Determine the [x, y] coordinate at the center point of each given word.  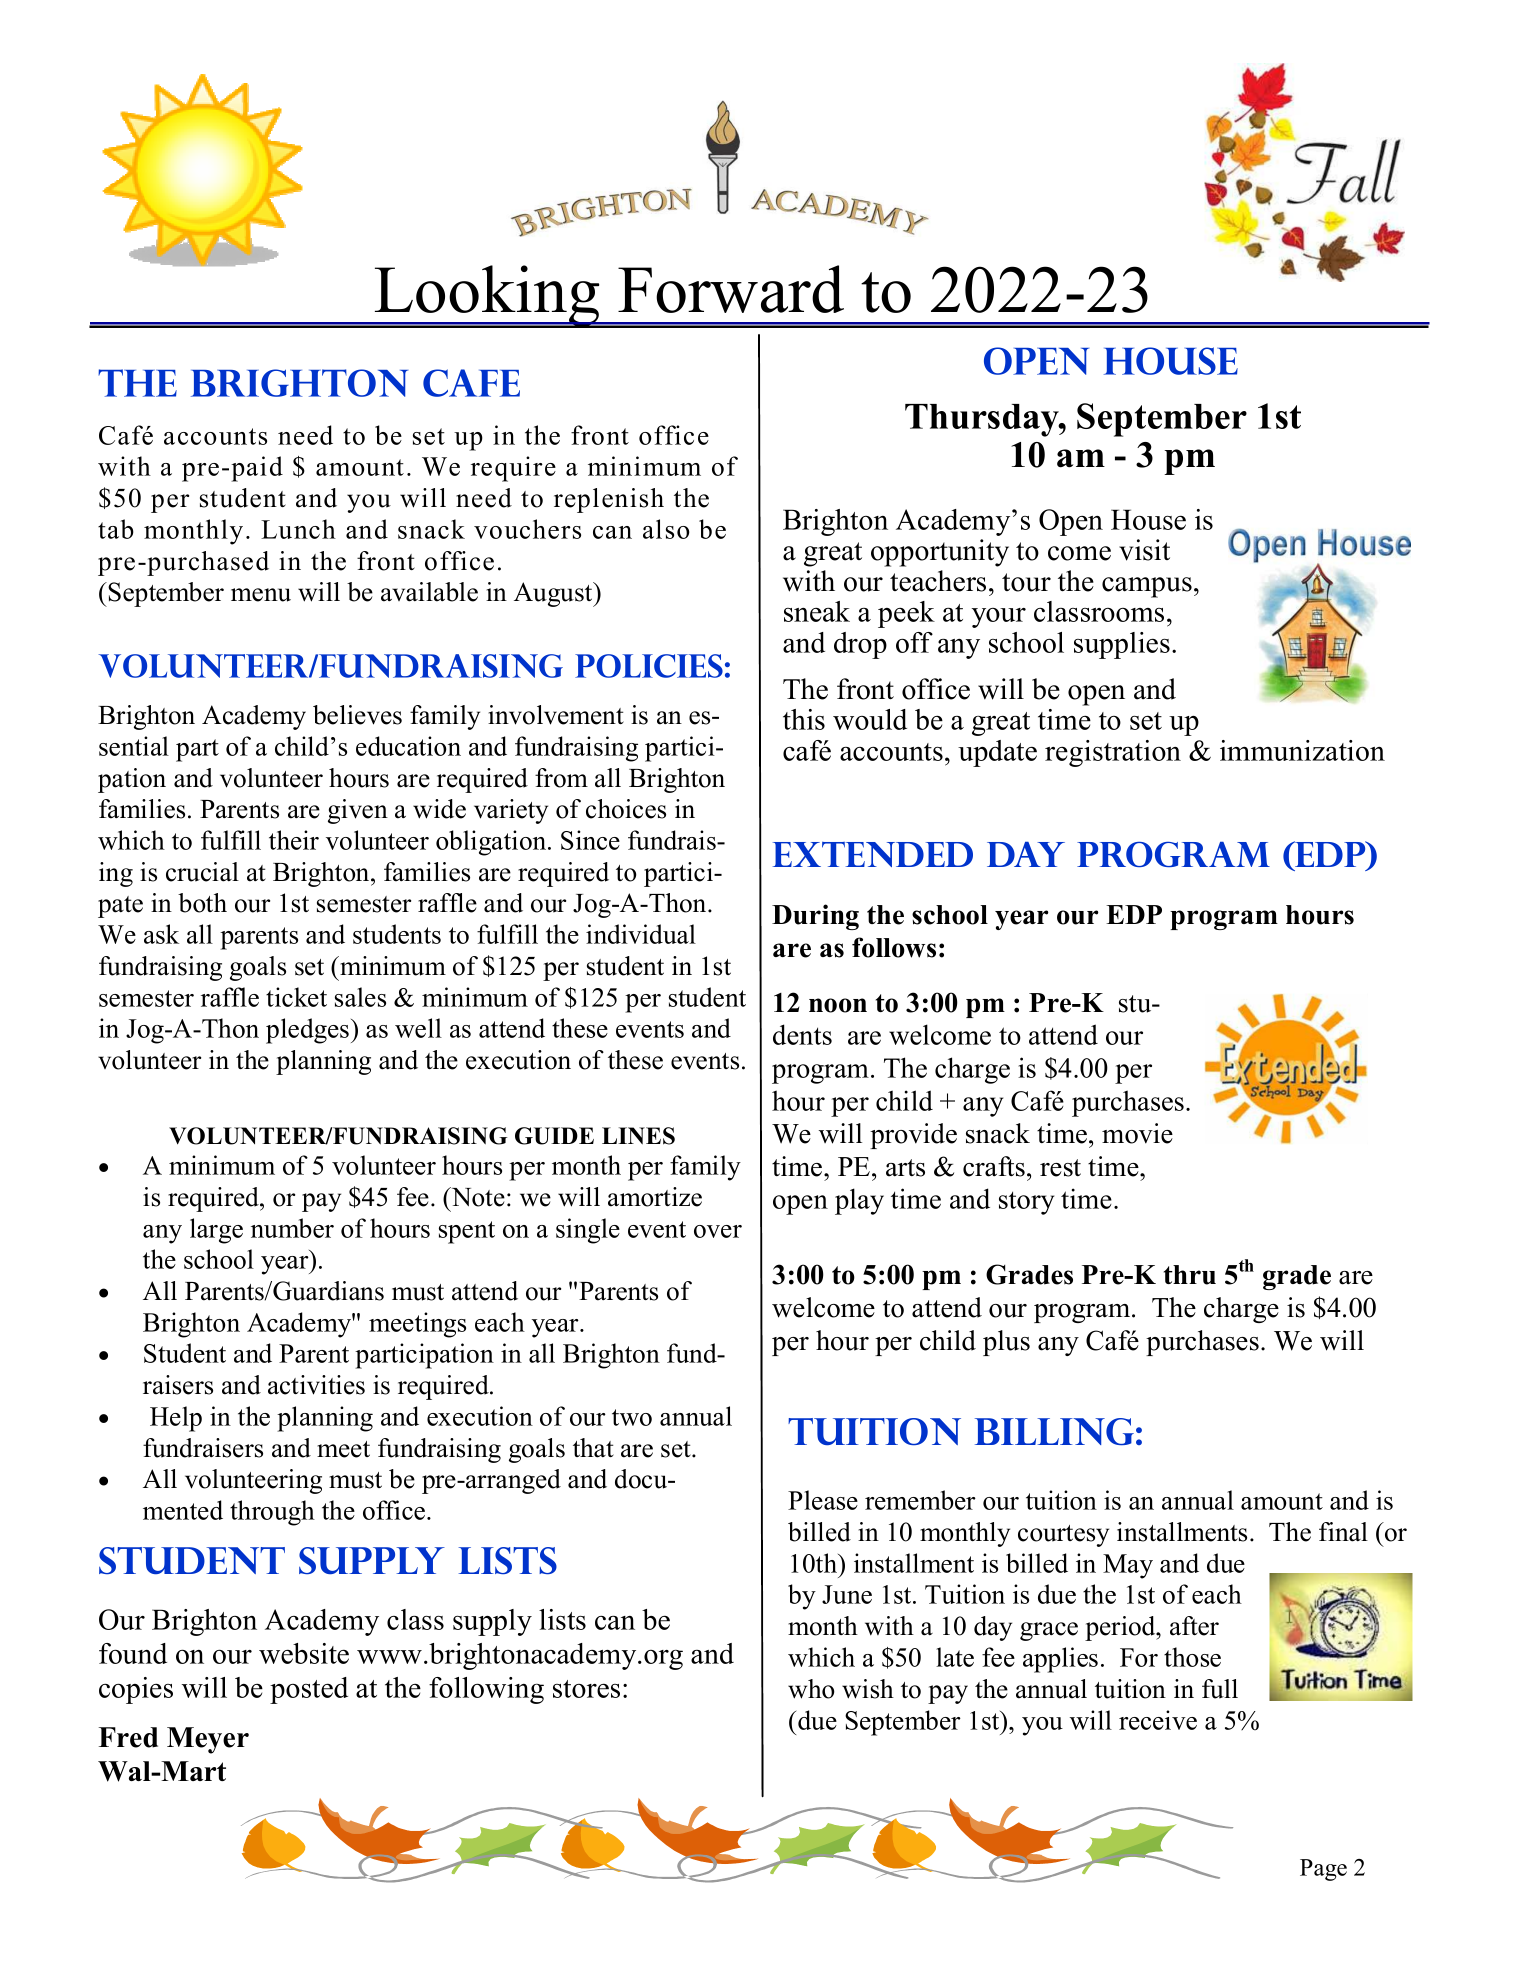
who [811, 1689]
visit [1144, 550]
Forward [731, 289]
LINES [638, 1136]
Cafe [471, 383]
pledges [307, 1031]
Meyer [208, 1740]
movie [1137, 1133]
